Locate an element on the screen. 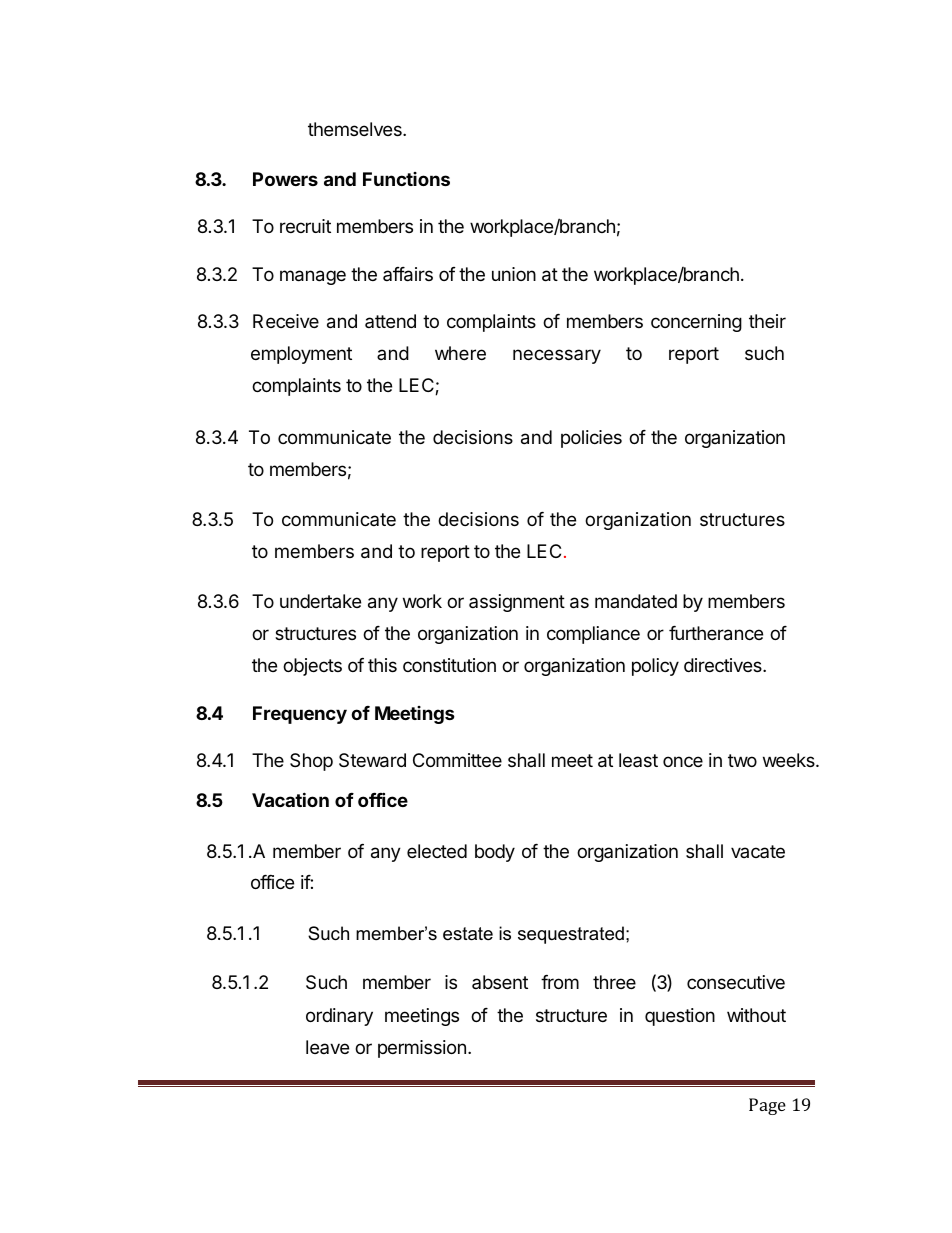  Steward is located at coordinates (372, 760).
